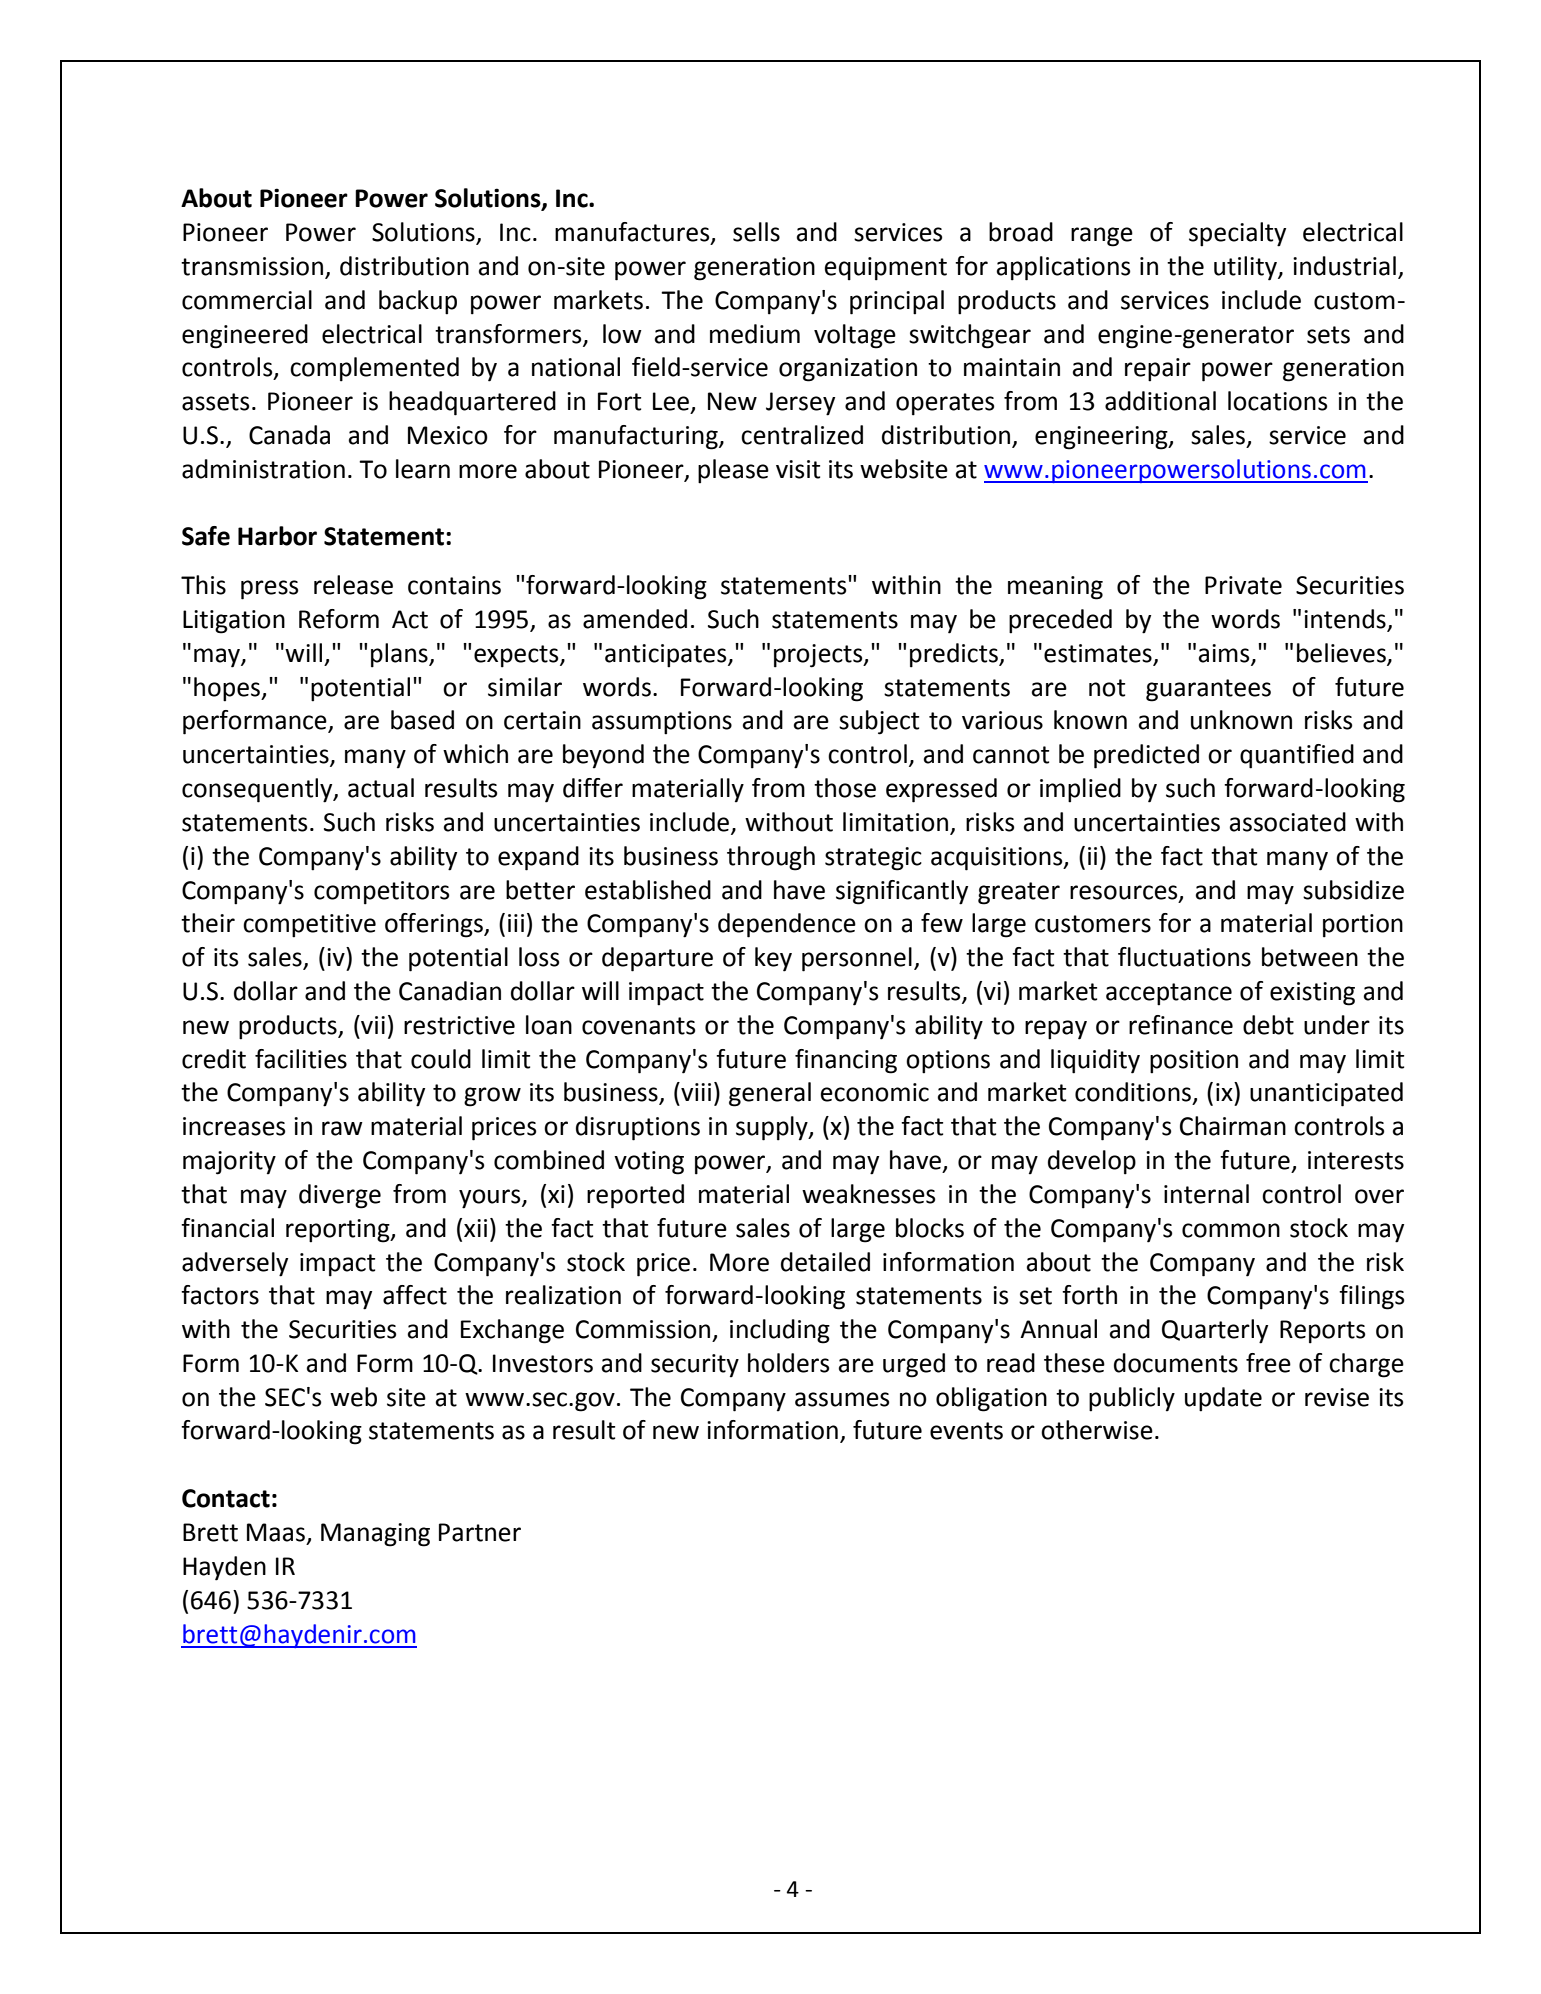 The width and height of the screenshot is (1541, 1994). I want to click on update, so click(1223, 1399).
